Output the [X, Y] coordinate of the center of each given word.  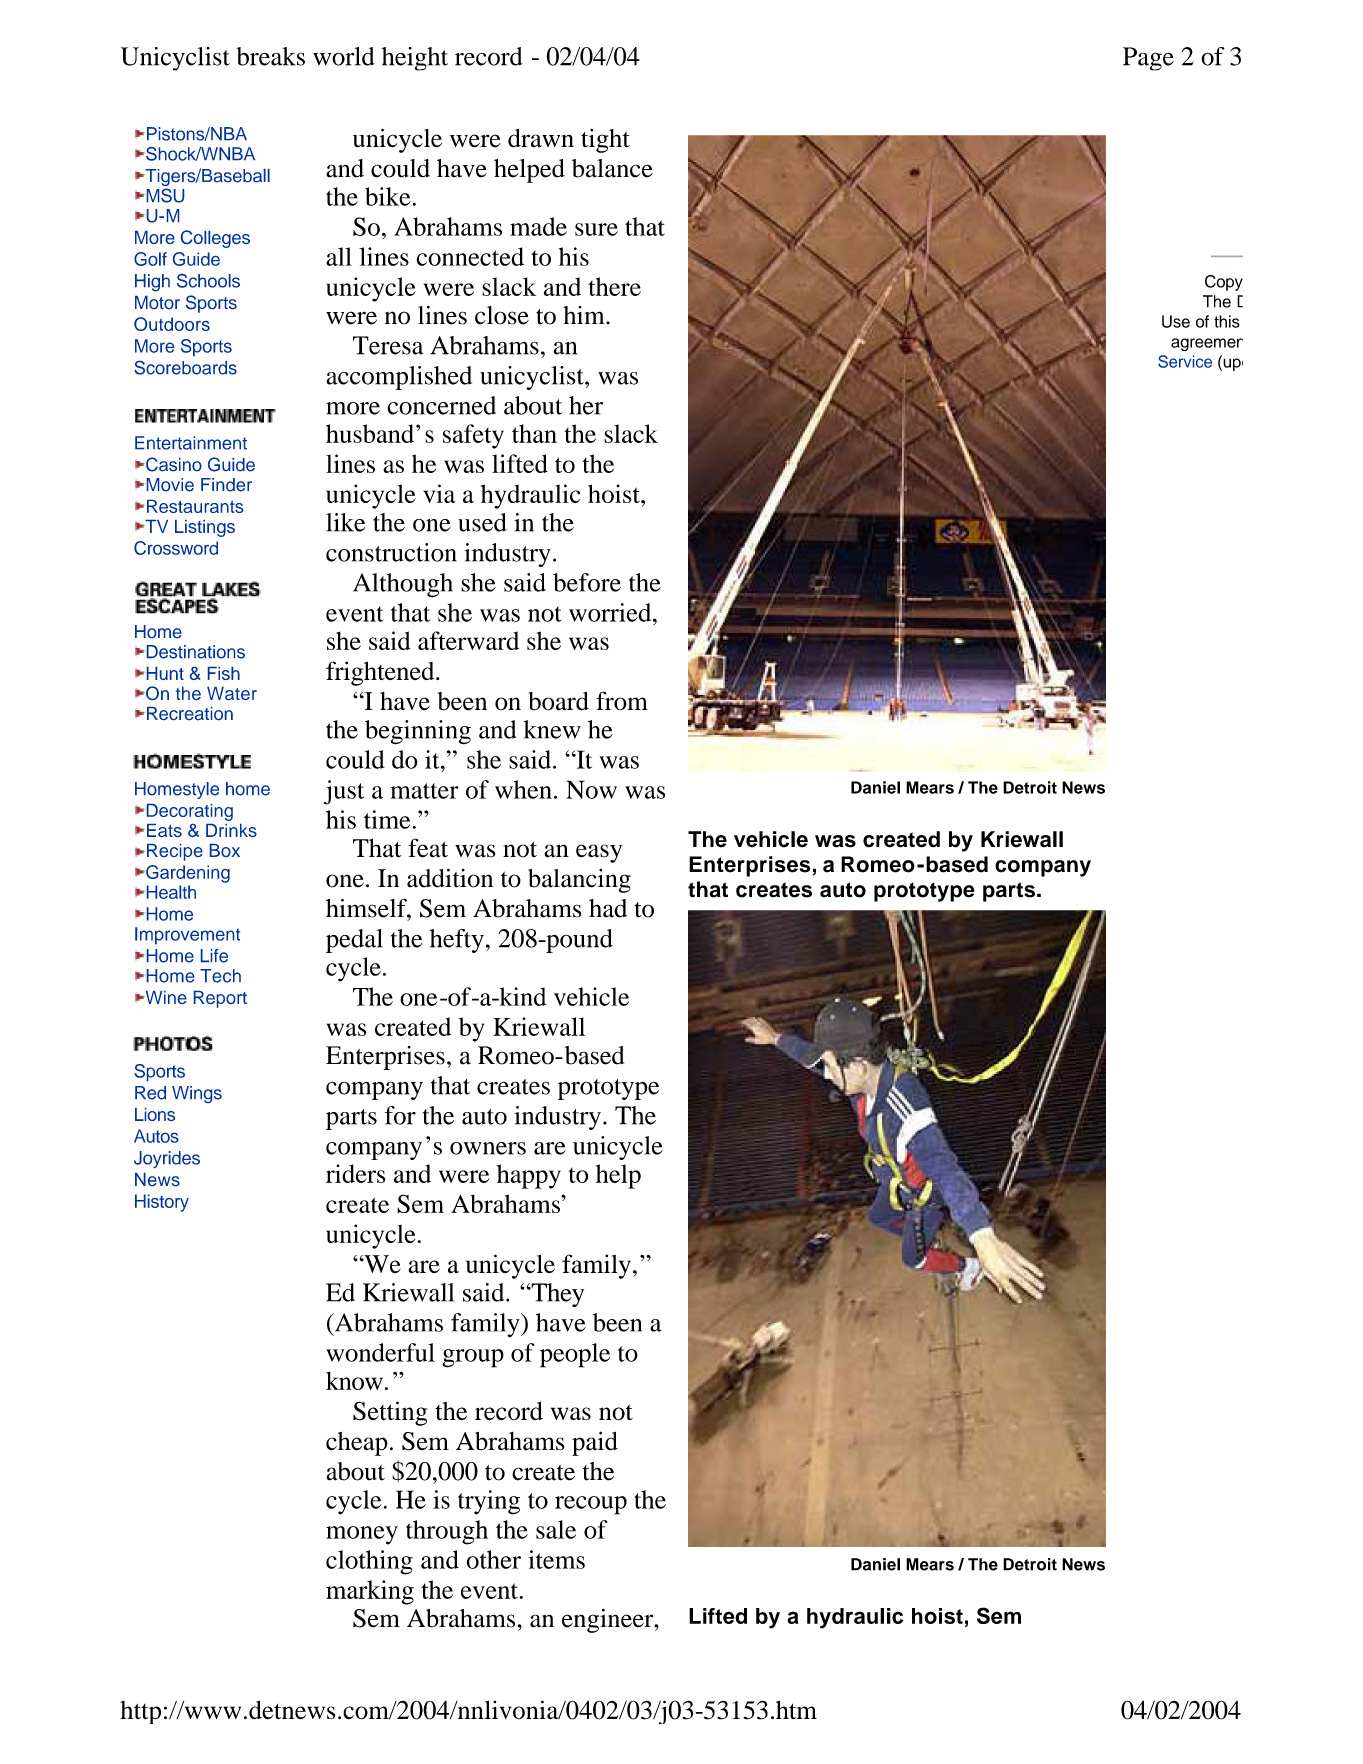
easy [599, 853]
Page [1148, 59]
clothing [369, 1562]
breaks [270, 56]
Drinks [231, 830]
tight [605, 141]
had [608, 908]
